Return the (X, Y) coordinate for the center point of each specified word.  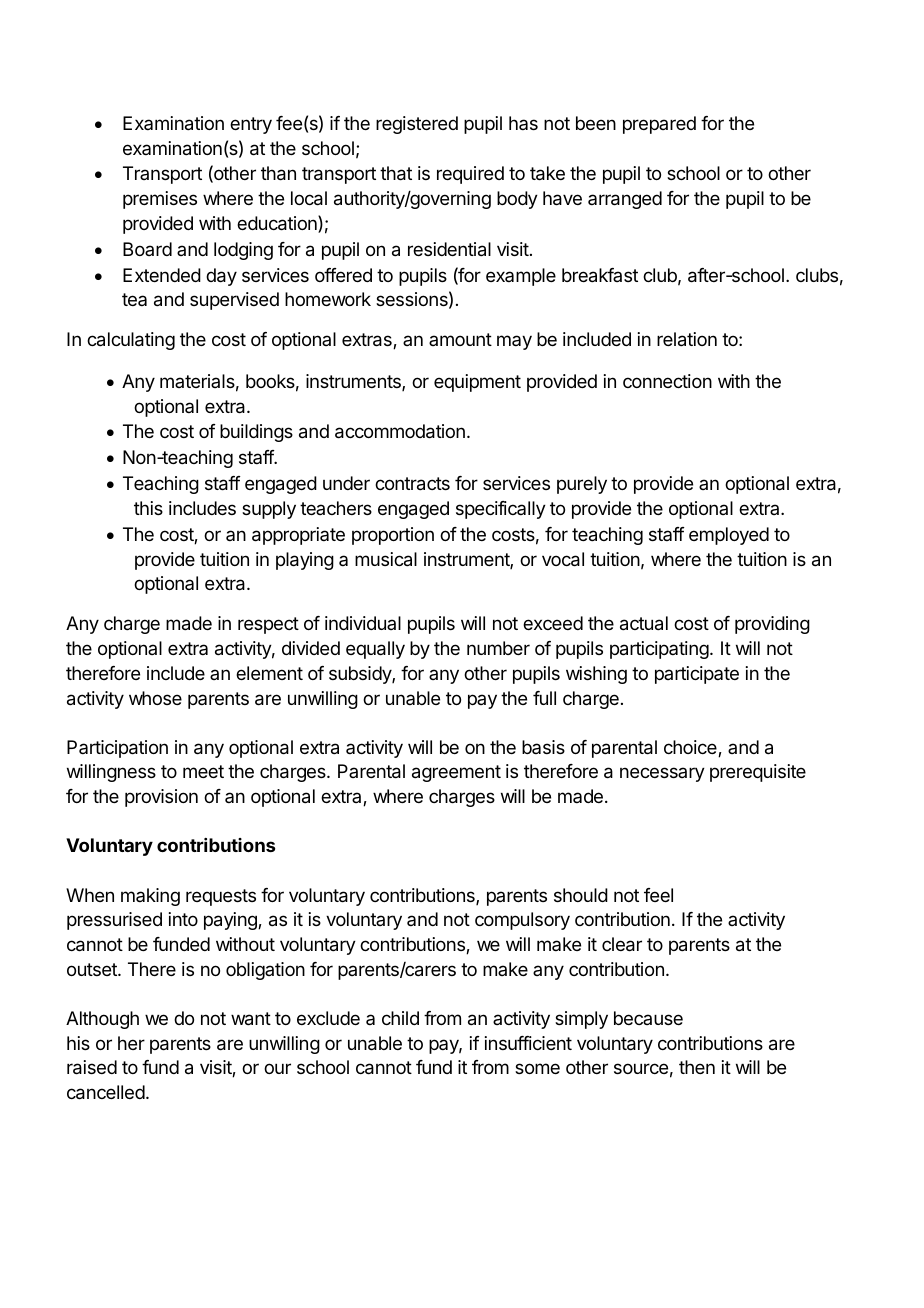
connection (667, 381)
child (400, 1018)
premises (160, 200)
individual (363, 623)
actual (644, 623)
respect (268, 625)
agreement (456, 773)
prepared (659, 125)
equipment (477, 383)
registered (417, 125)
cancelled (106, 1092)
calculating (131, 341)
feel (658, 895)
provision (161, 798)
